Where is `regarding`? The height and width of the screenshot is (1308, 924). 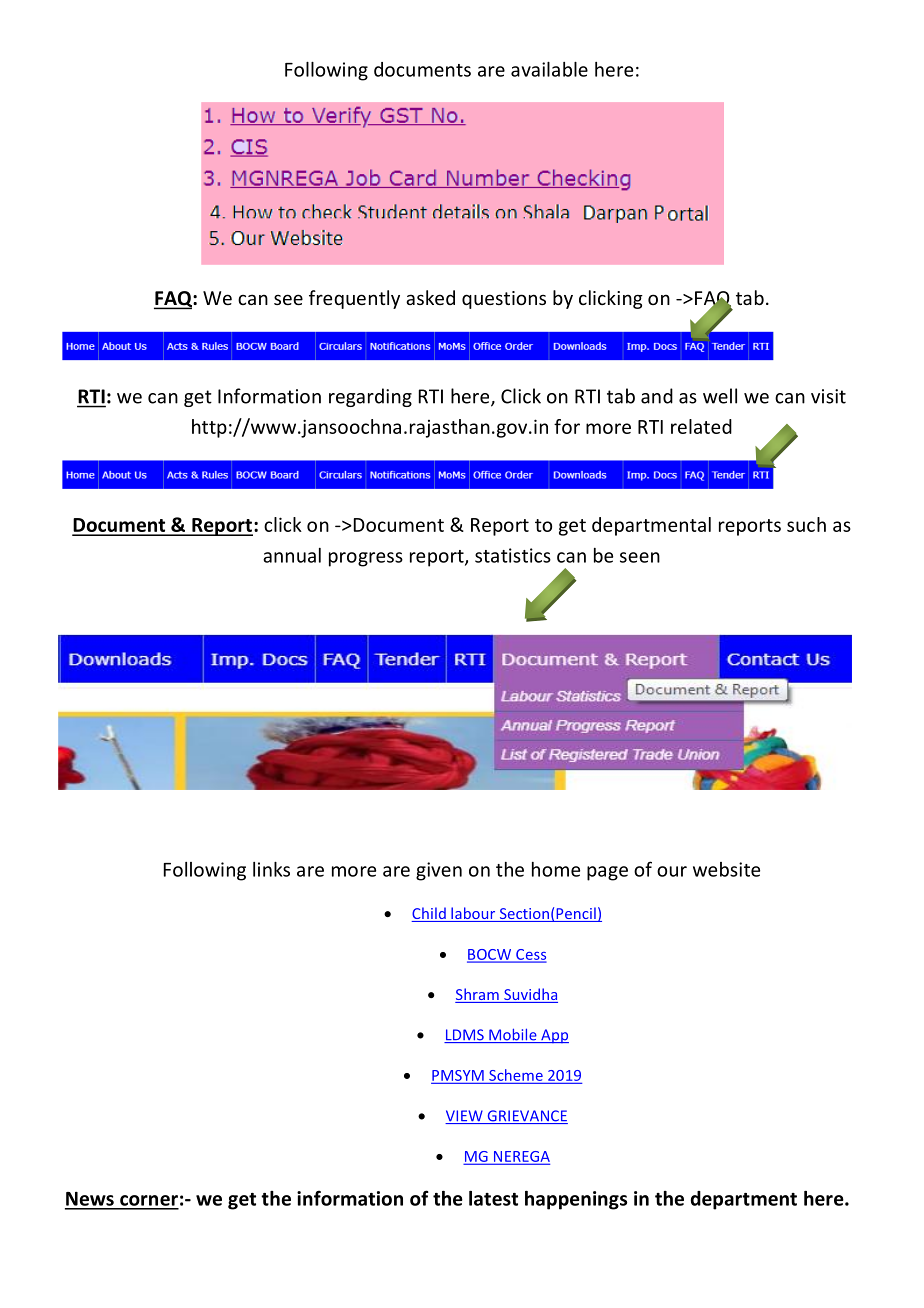
regarding is located at coordinates (370, 397).
